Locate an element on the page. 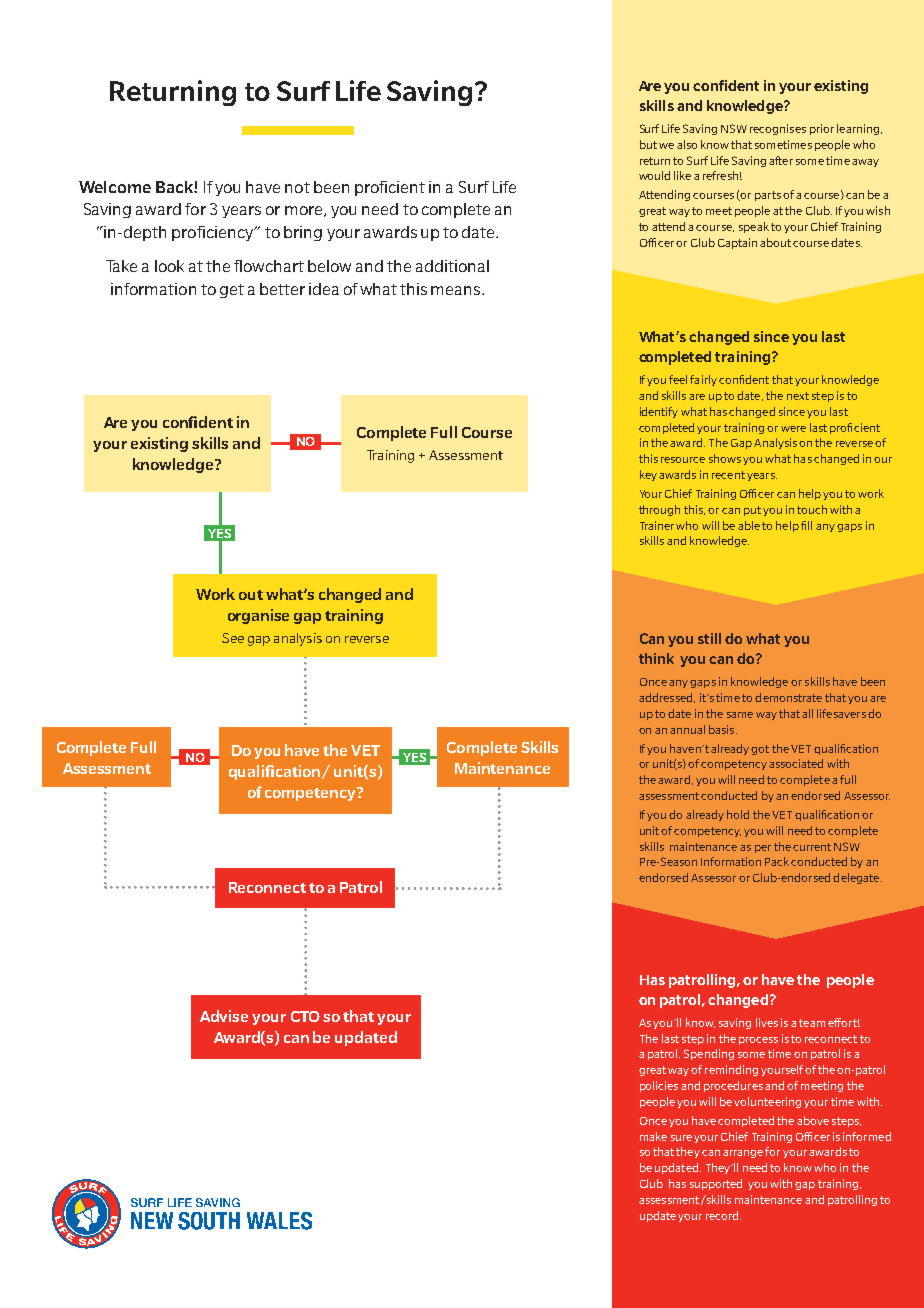  touch is located at coordinates (812, 509).
